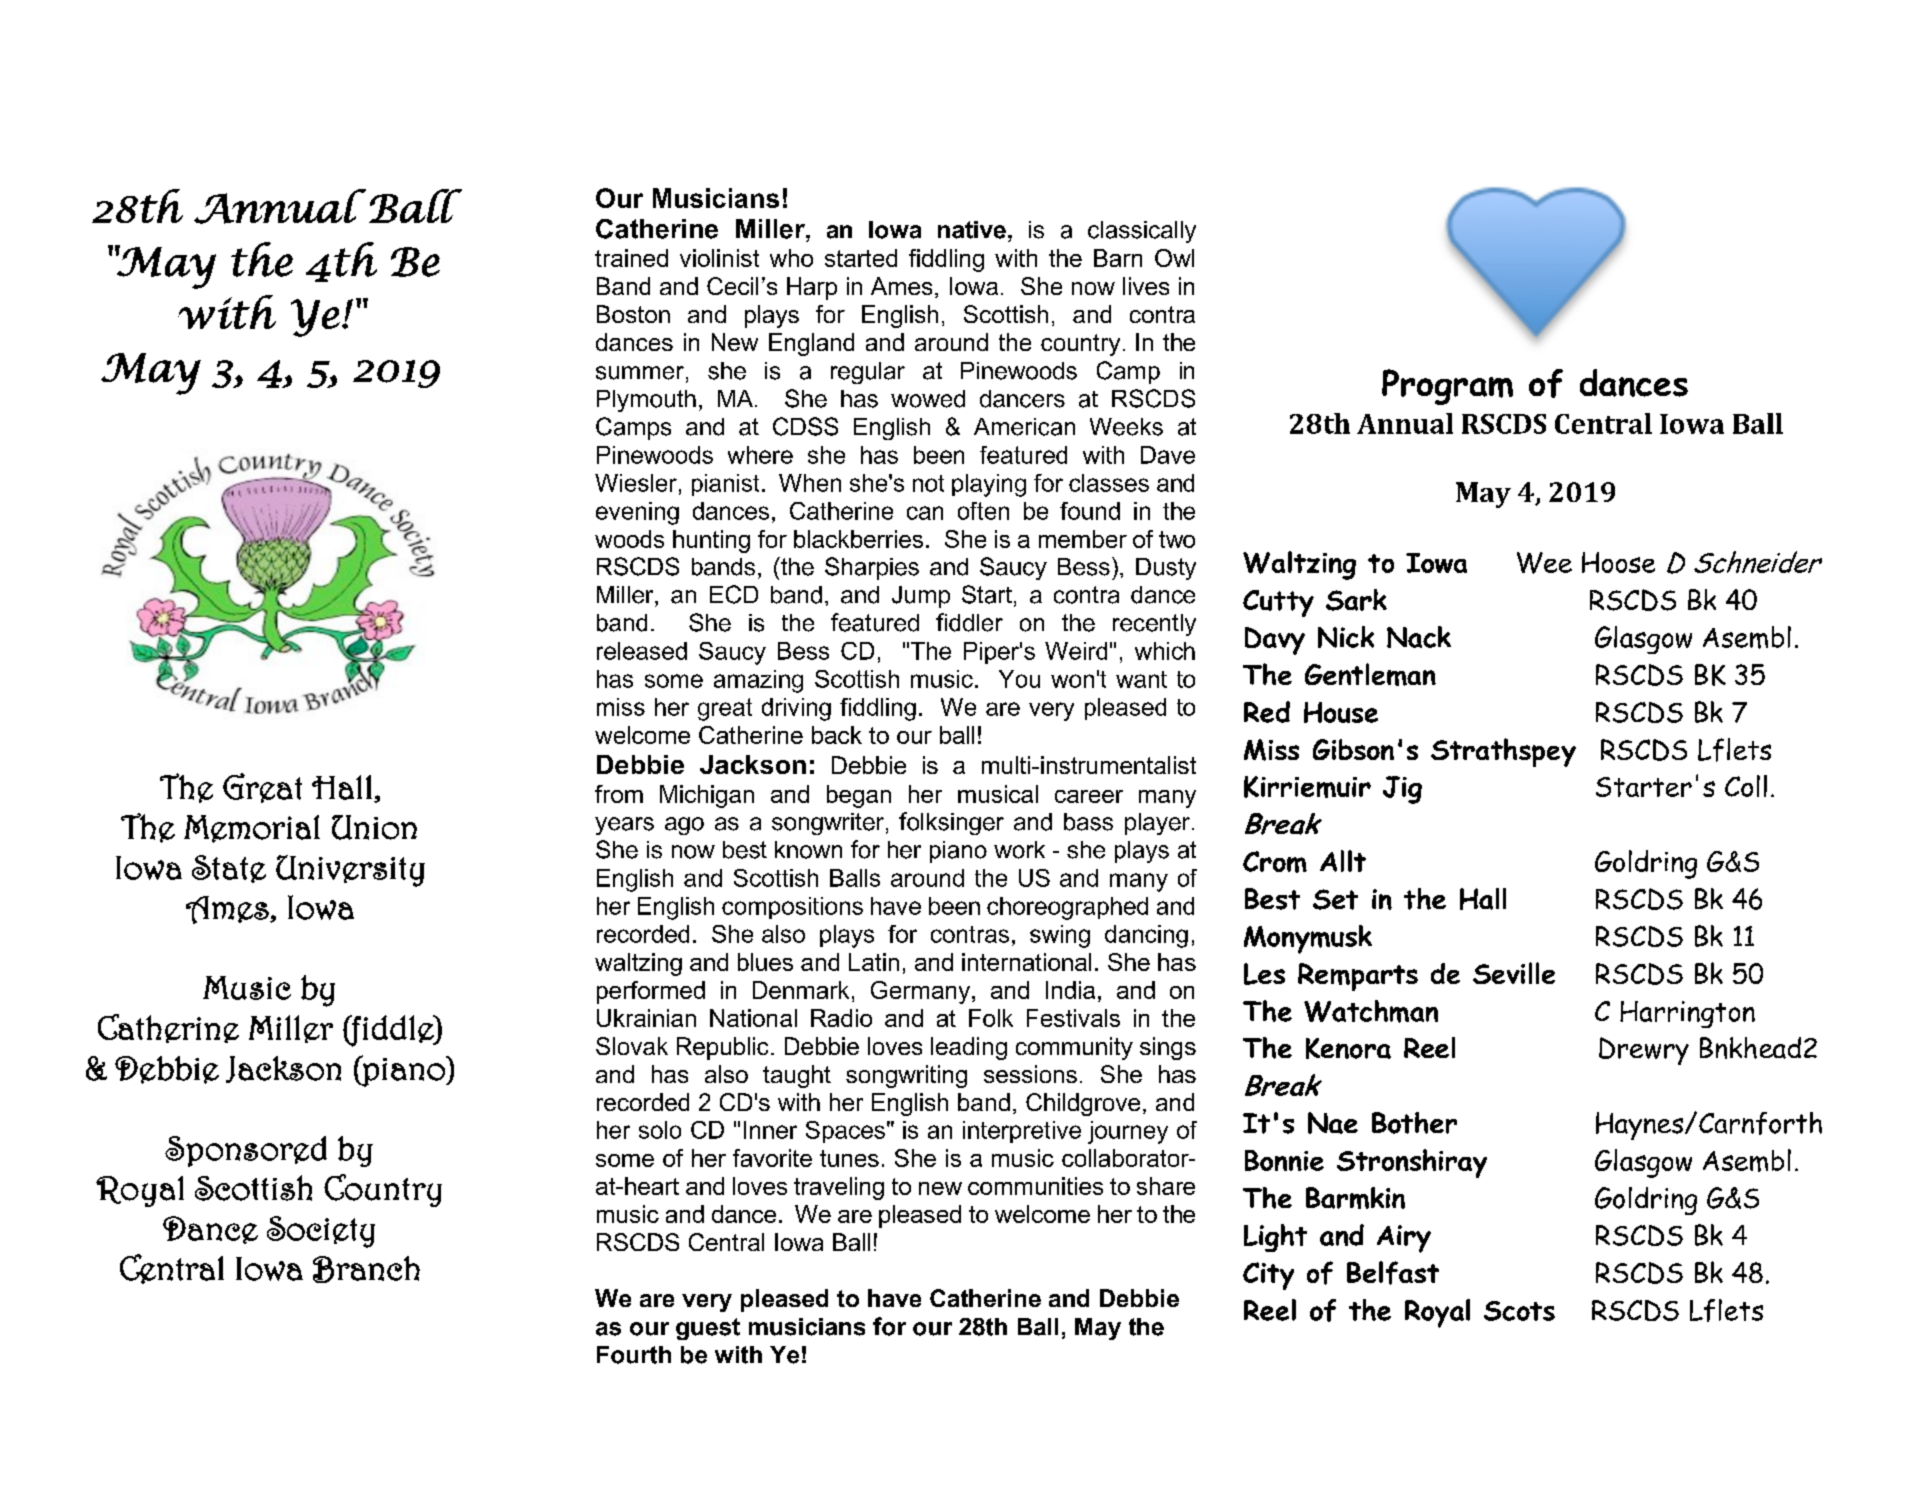 The height and width of the page is (1492, 1931). What do you see at coordinates (366, 1269) in the page?
I see `Branch` at bounding box center [366, 1269].
